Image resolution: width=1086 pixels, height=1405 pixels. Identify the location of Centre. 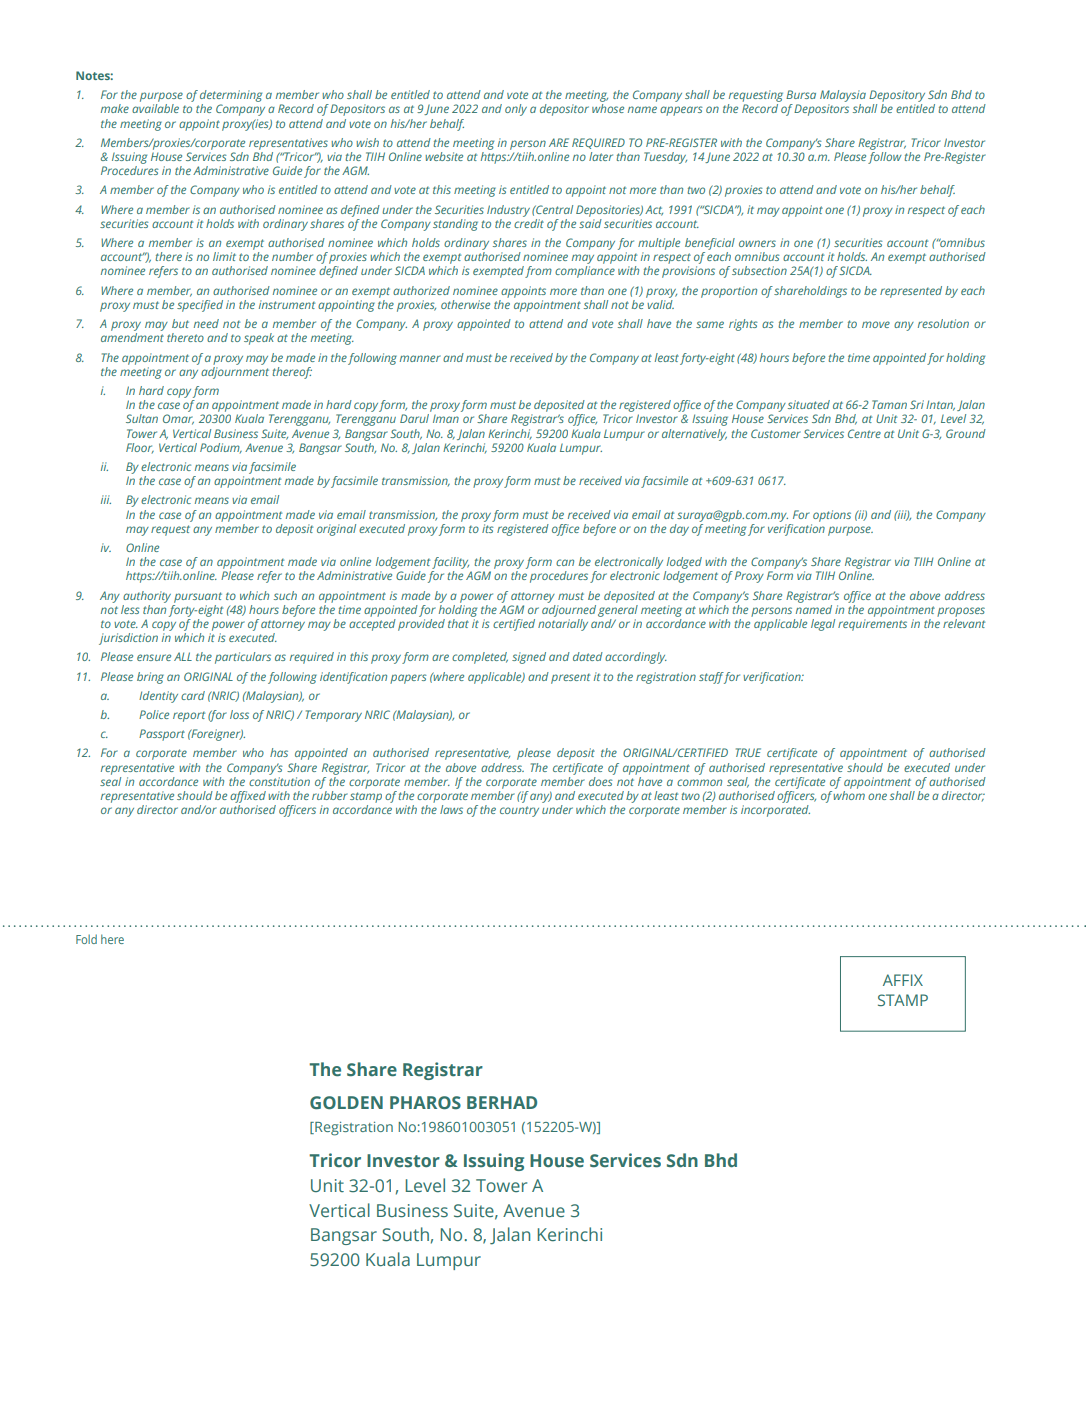
(864, 433).
